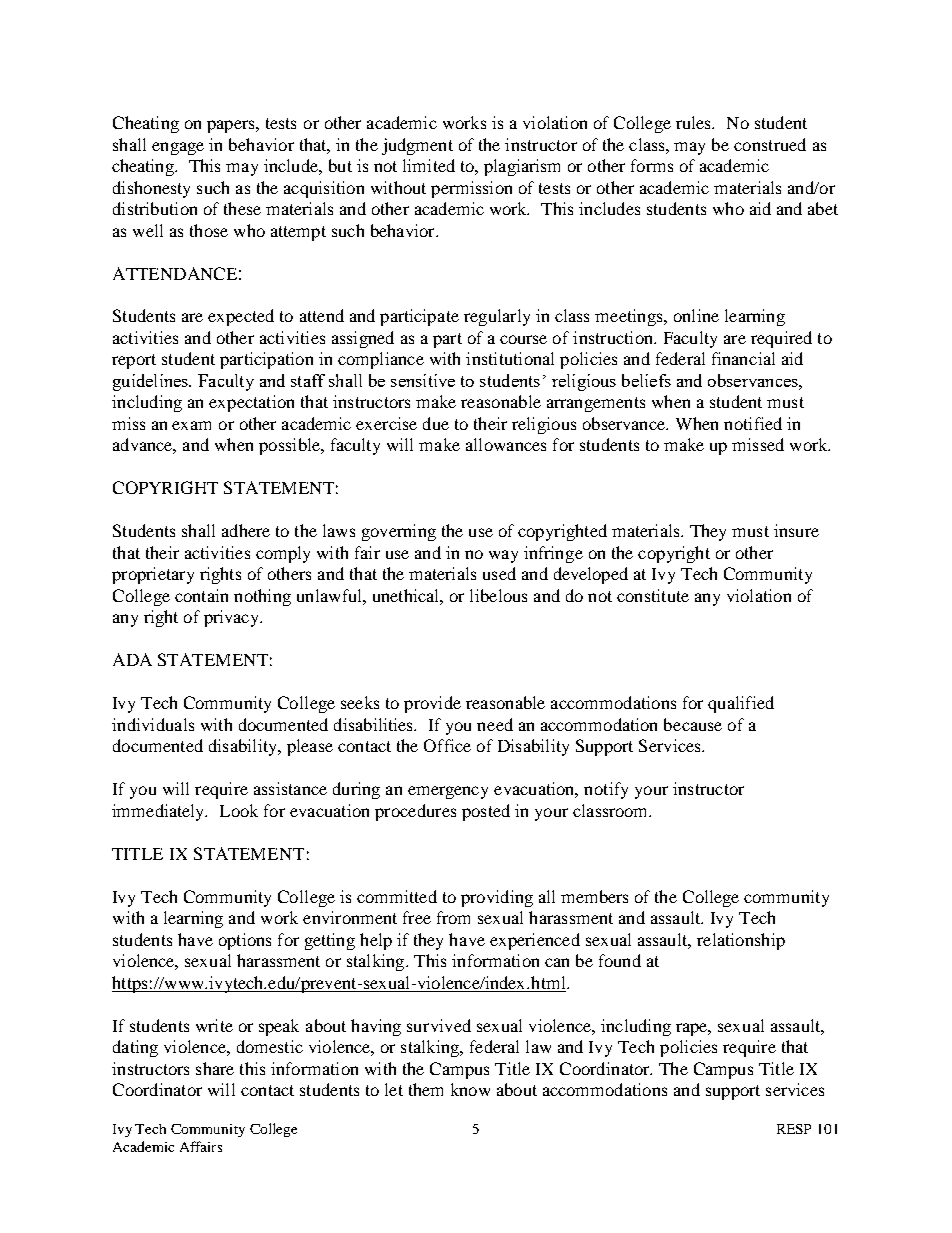  Describe the element at coordinates (215, 1068) in the screenshot. I see `share` at that location.
